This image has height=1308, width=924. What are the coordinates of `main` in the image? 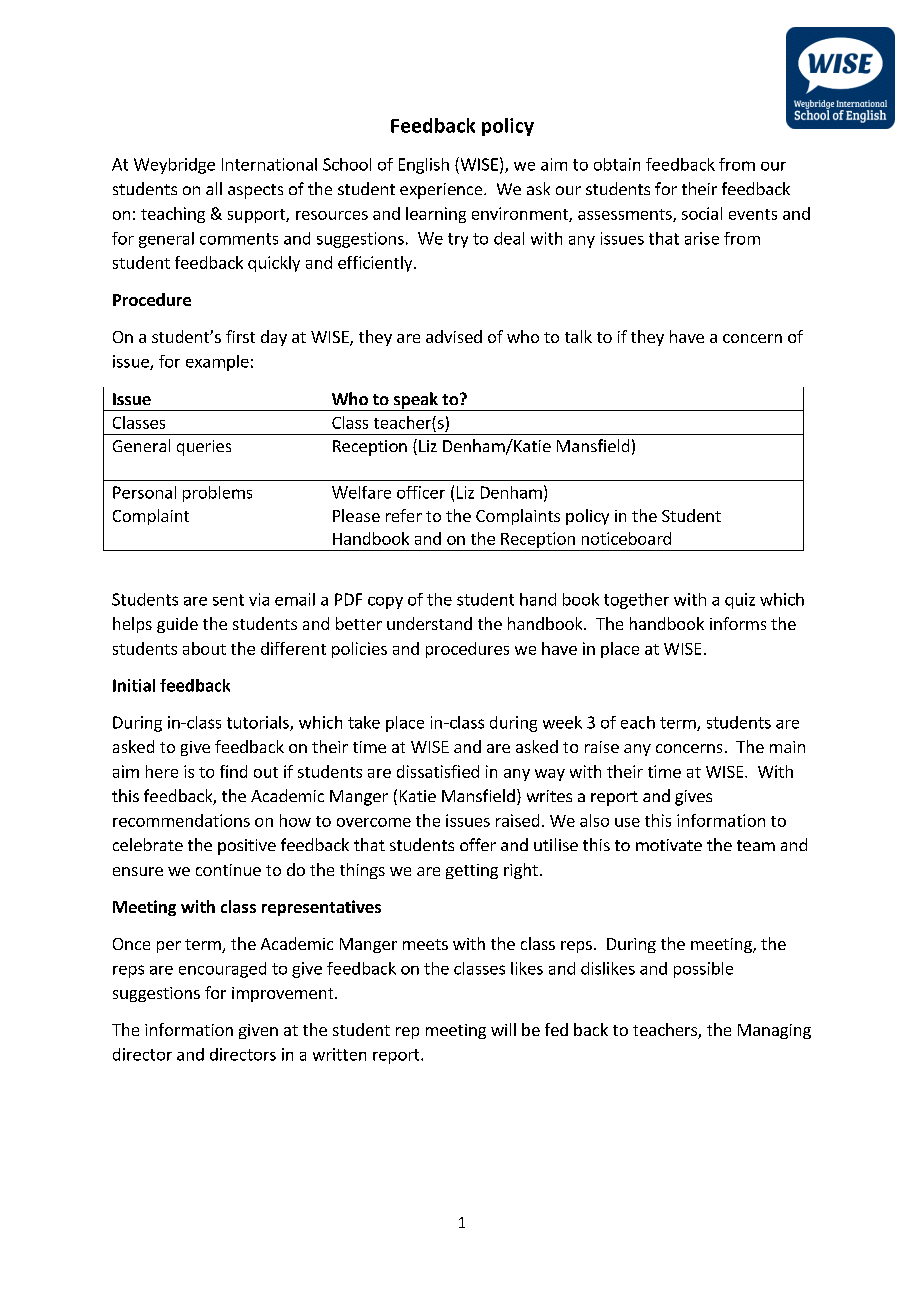 It's located at (787, 747).
